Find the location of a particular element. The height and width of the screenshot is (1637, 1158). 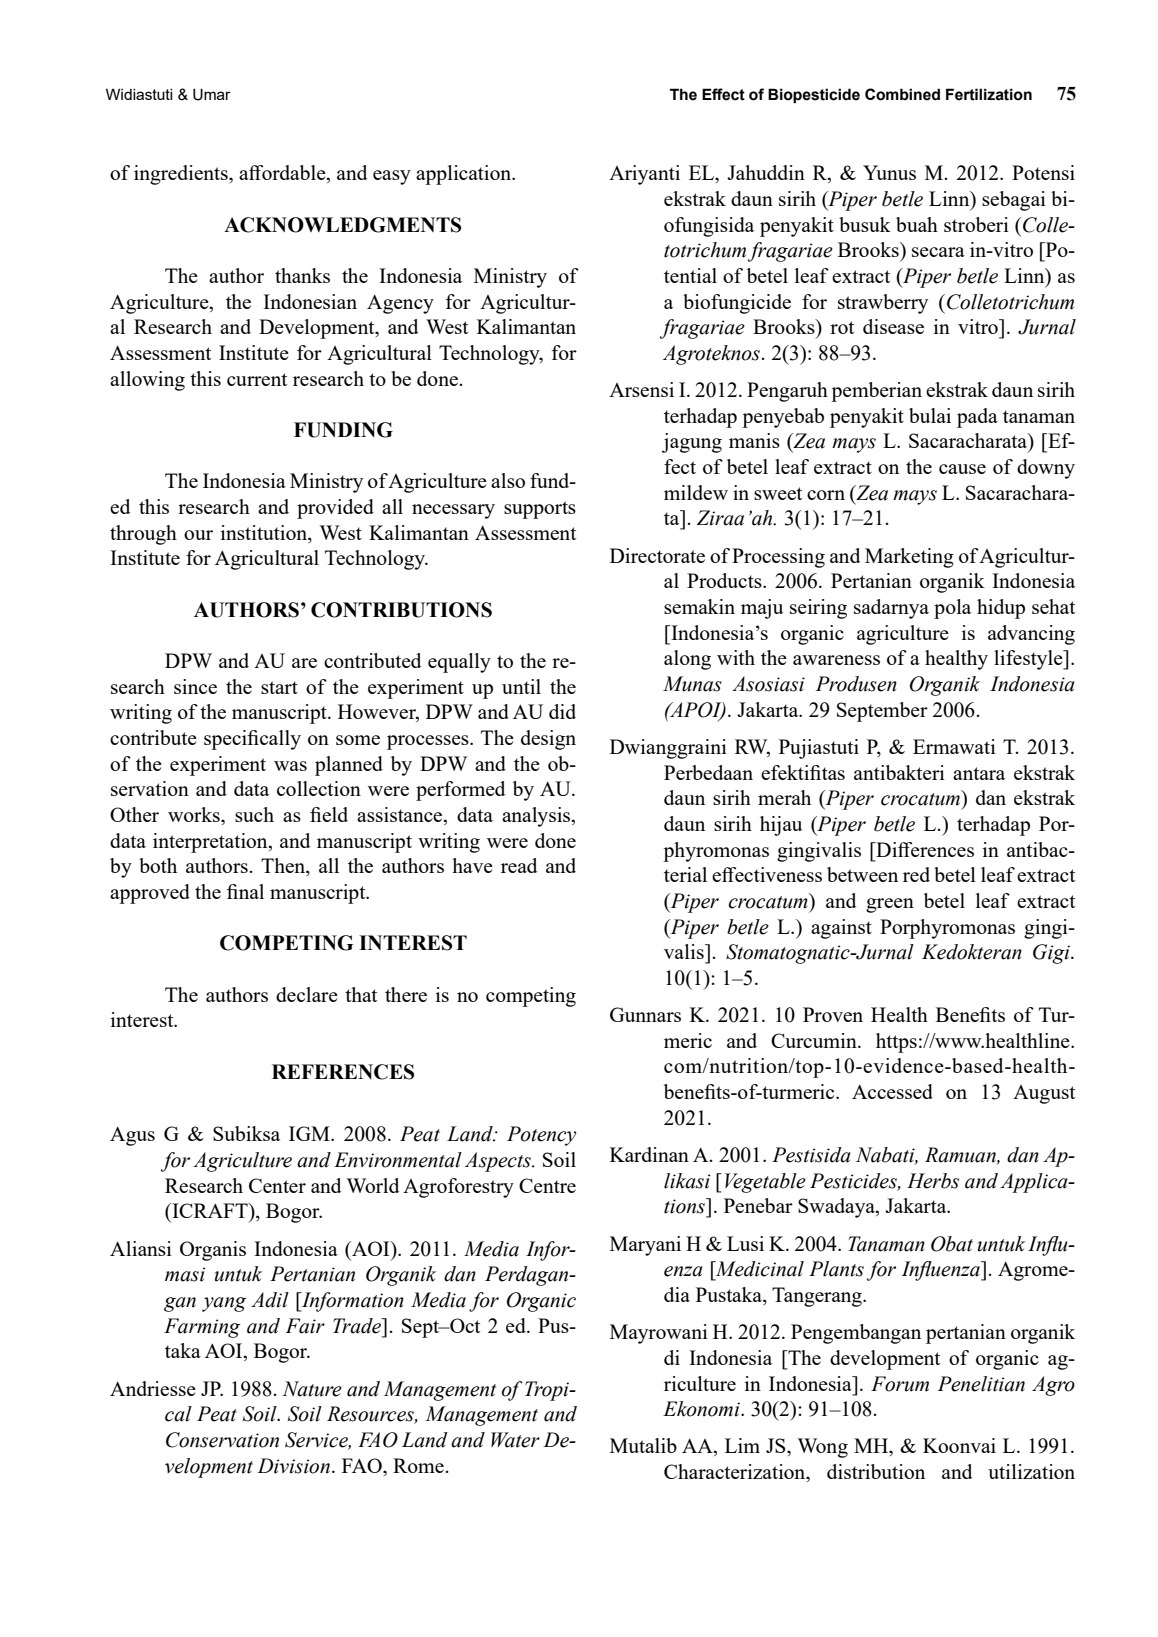

Nature is located at coordinates (312, 1389).
